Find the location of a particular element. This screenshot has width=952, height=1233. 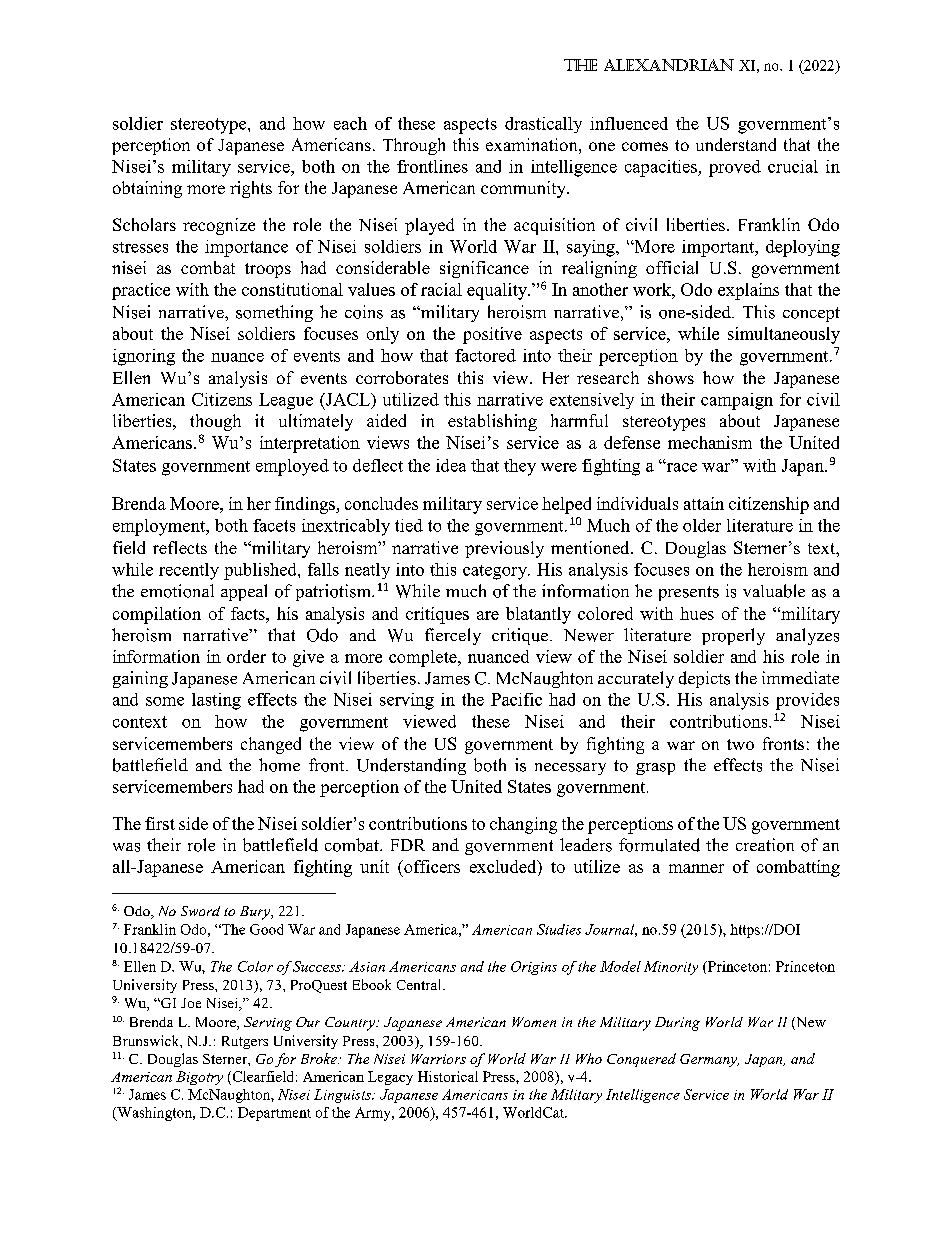

explains is located at coordinates (748, 291).
